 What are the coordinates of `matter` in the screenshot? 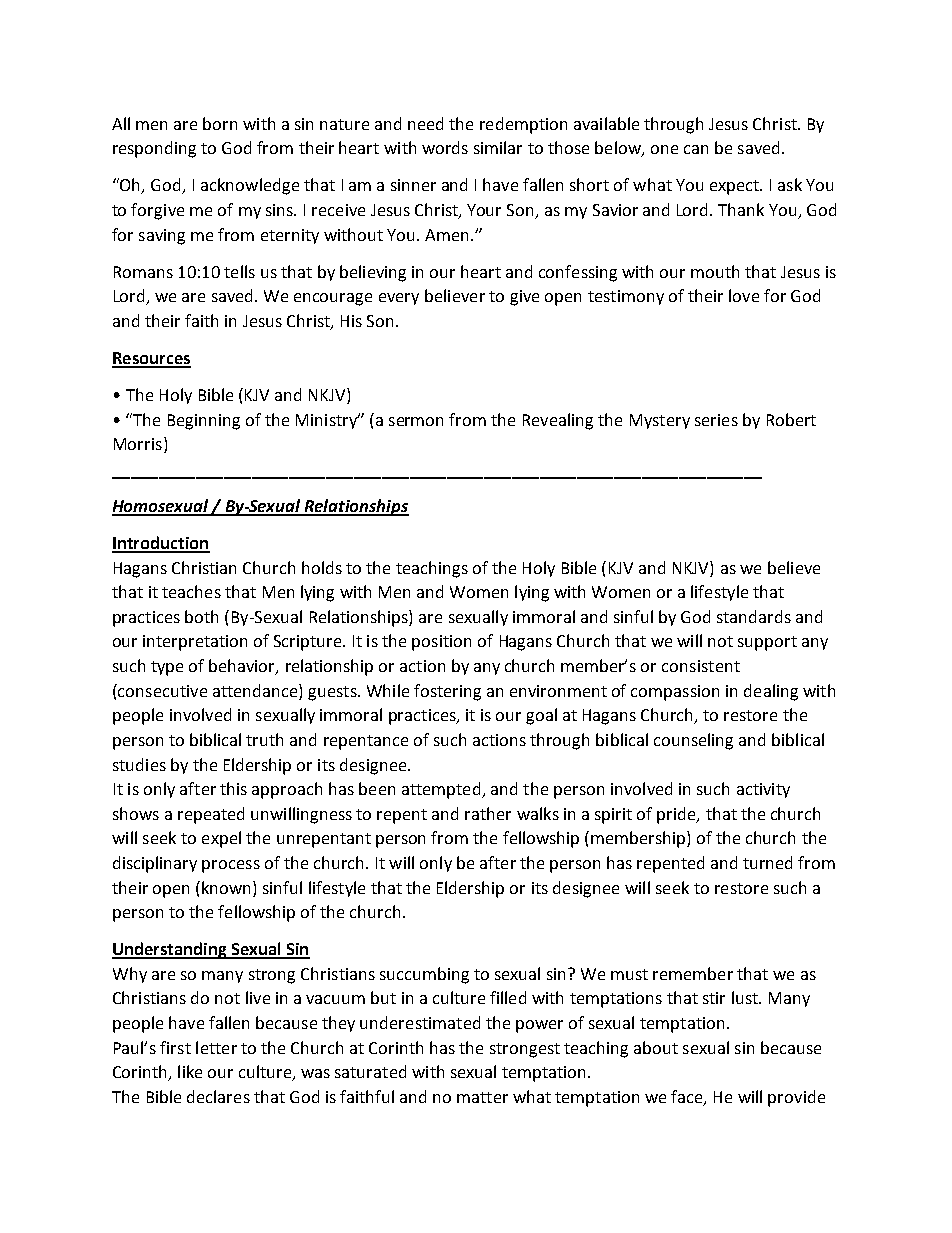 It's located at (482, 1097).
